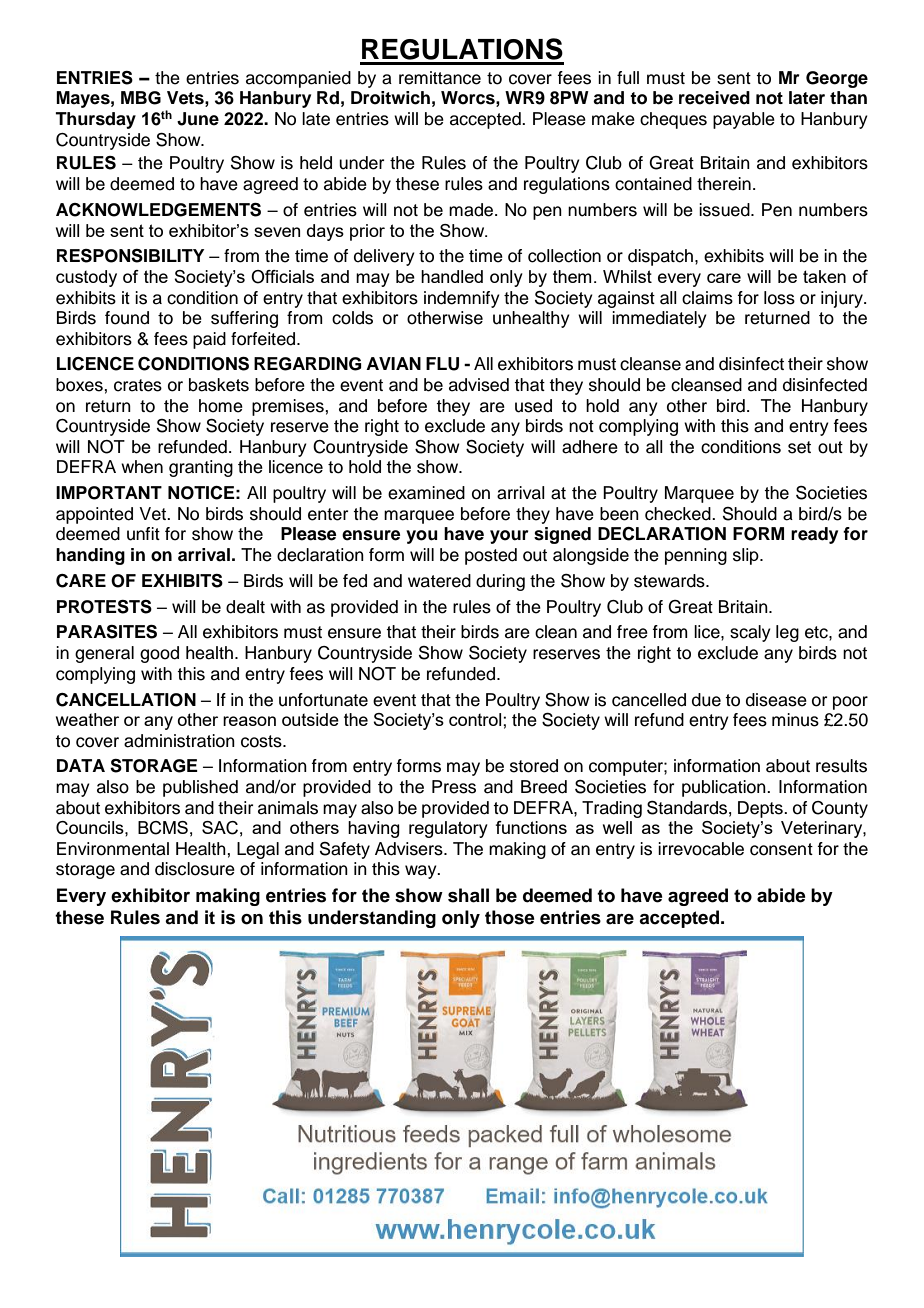 The height and width of the screenshot is (1308, 924). I want to click on shall, so click(468, 895).
